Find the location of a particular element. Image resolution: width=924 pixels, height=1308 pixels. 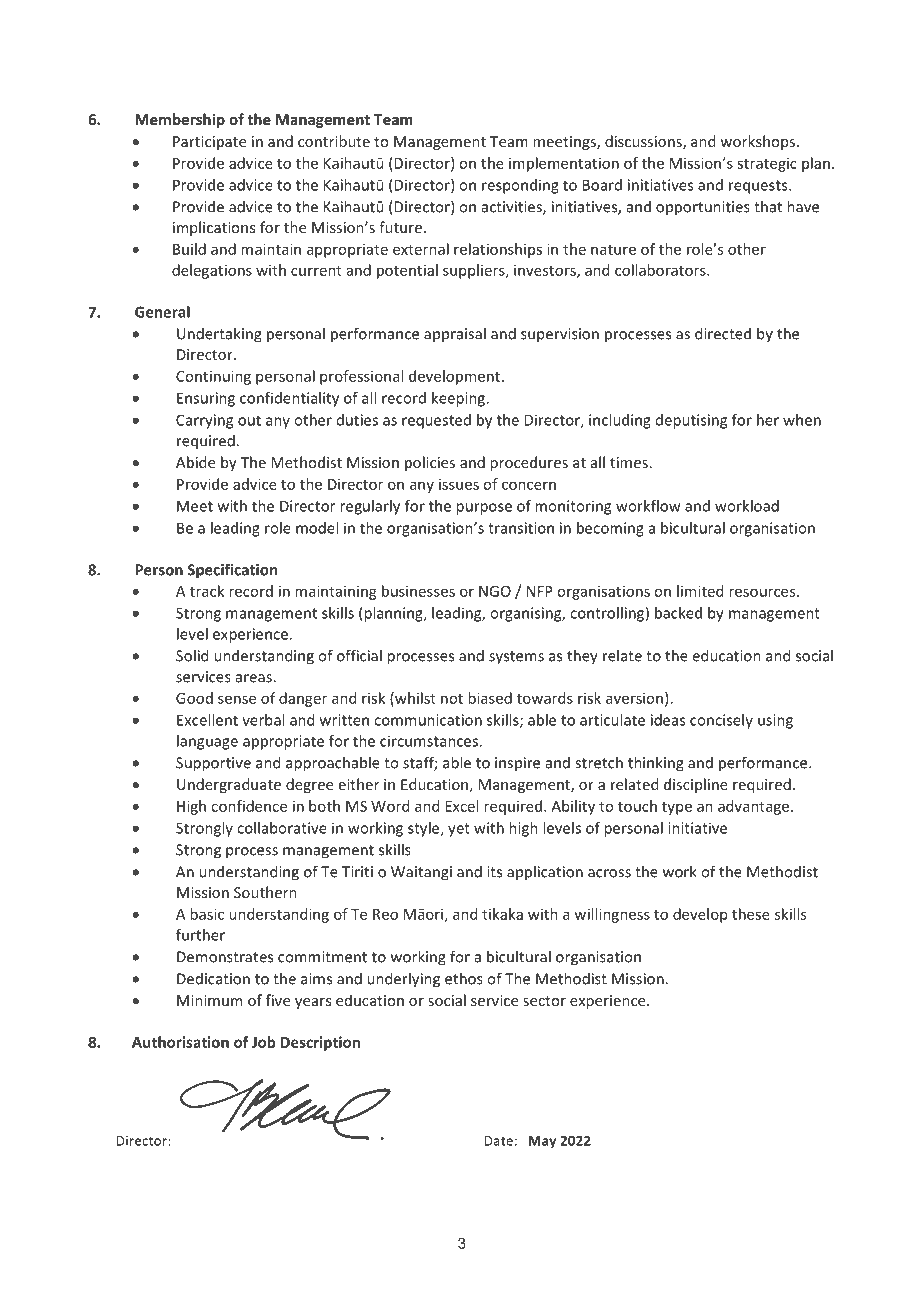

May is located at coordinates (542, 1142).
